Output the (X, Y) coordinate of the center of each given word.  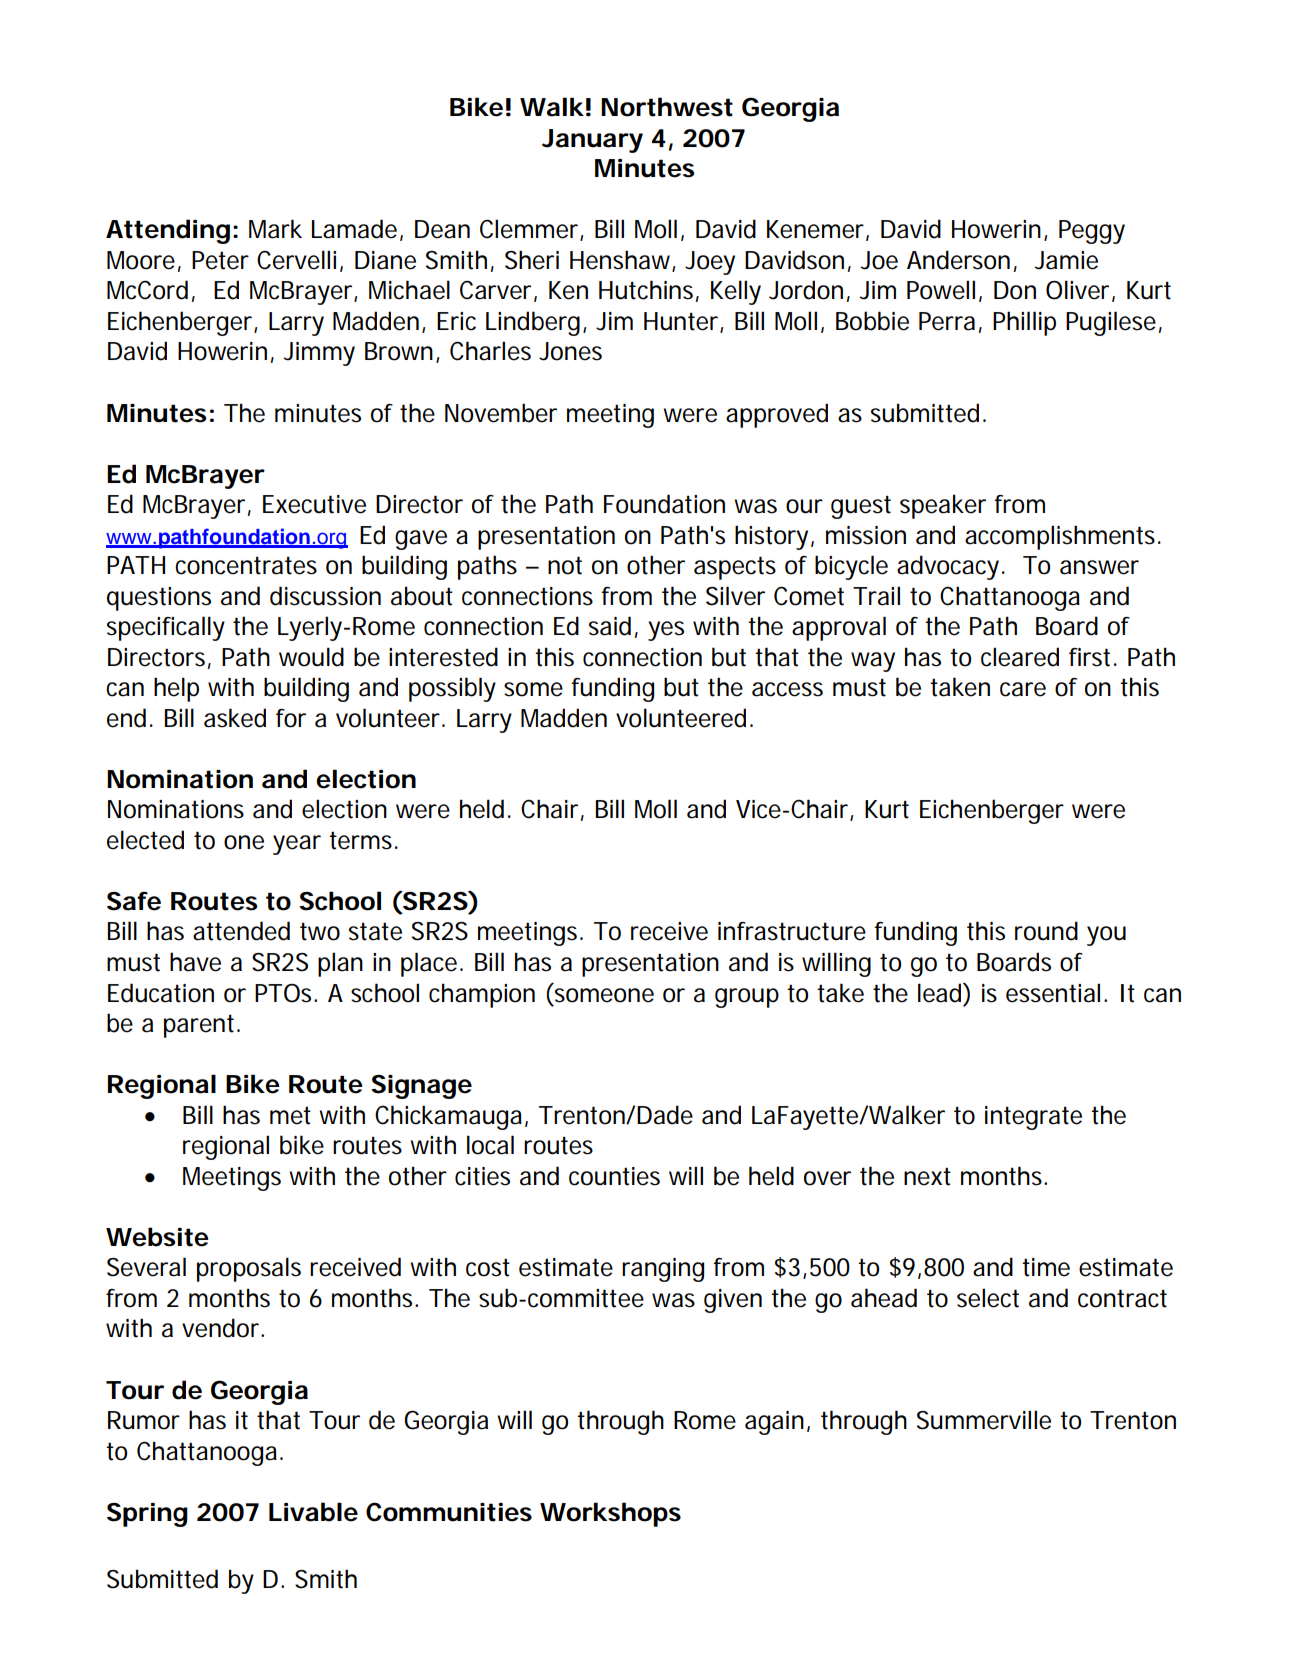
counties (614, 1176)
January (592, 141)
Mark (275, 229)
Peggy (1092, 232)
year (297, 845)
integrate (1033, 1118)
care (1023, 689)
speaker (943, 506)
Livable (313, 1512)
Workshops (610, 1514)
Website (157, 1237)
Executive (314, 504)
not (565, 565)
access (787, 689)
